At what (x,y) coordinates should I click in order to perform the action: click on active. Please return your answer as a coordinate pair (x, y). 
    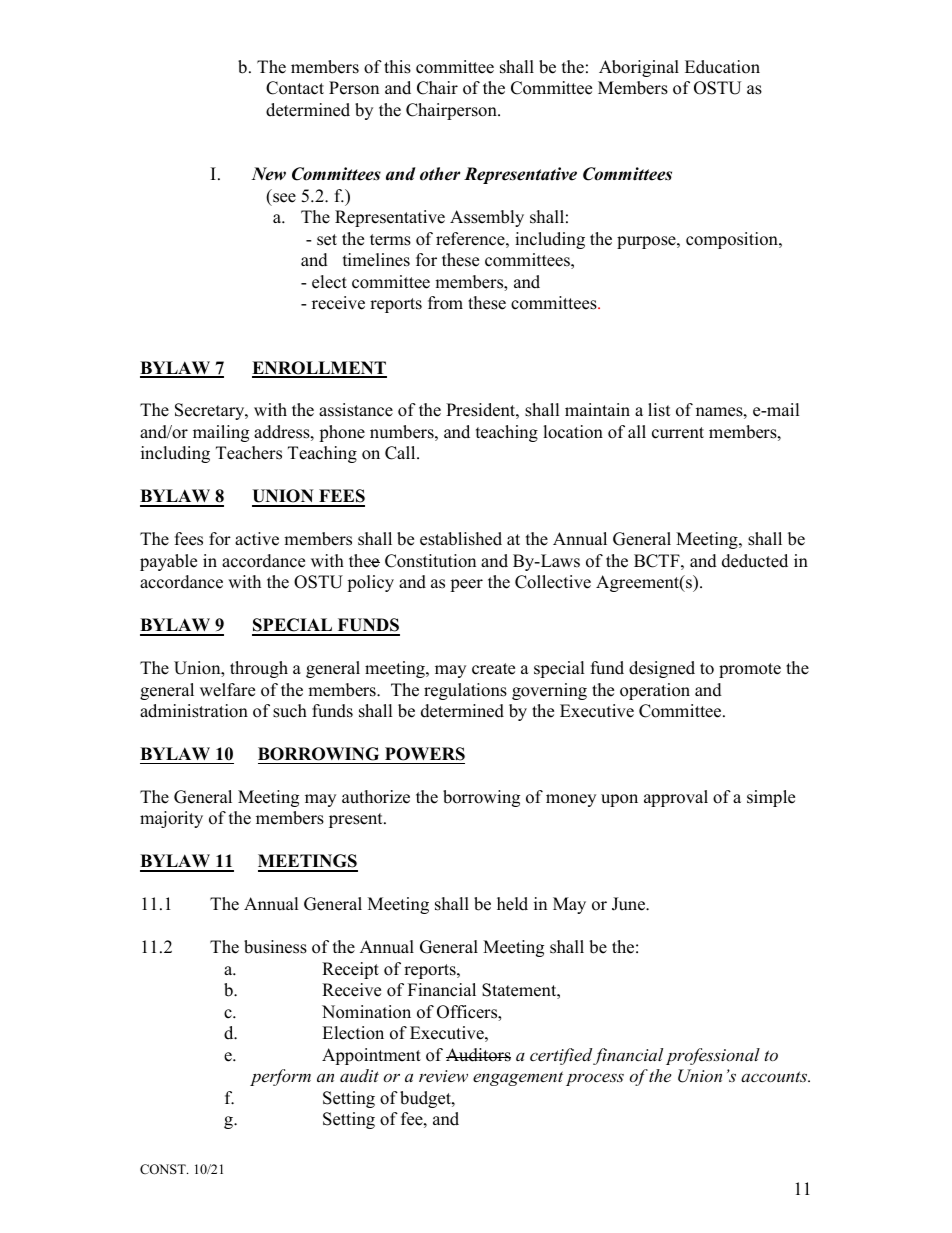
    Looking at the image, I should click on (257, 539).
